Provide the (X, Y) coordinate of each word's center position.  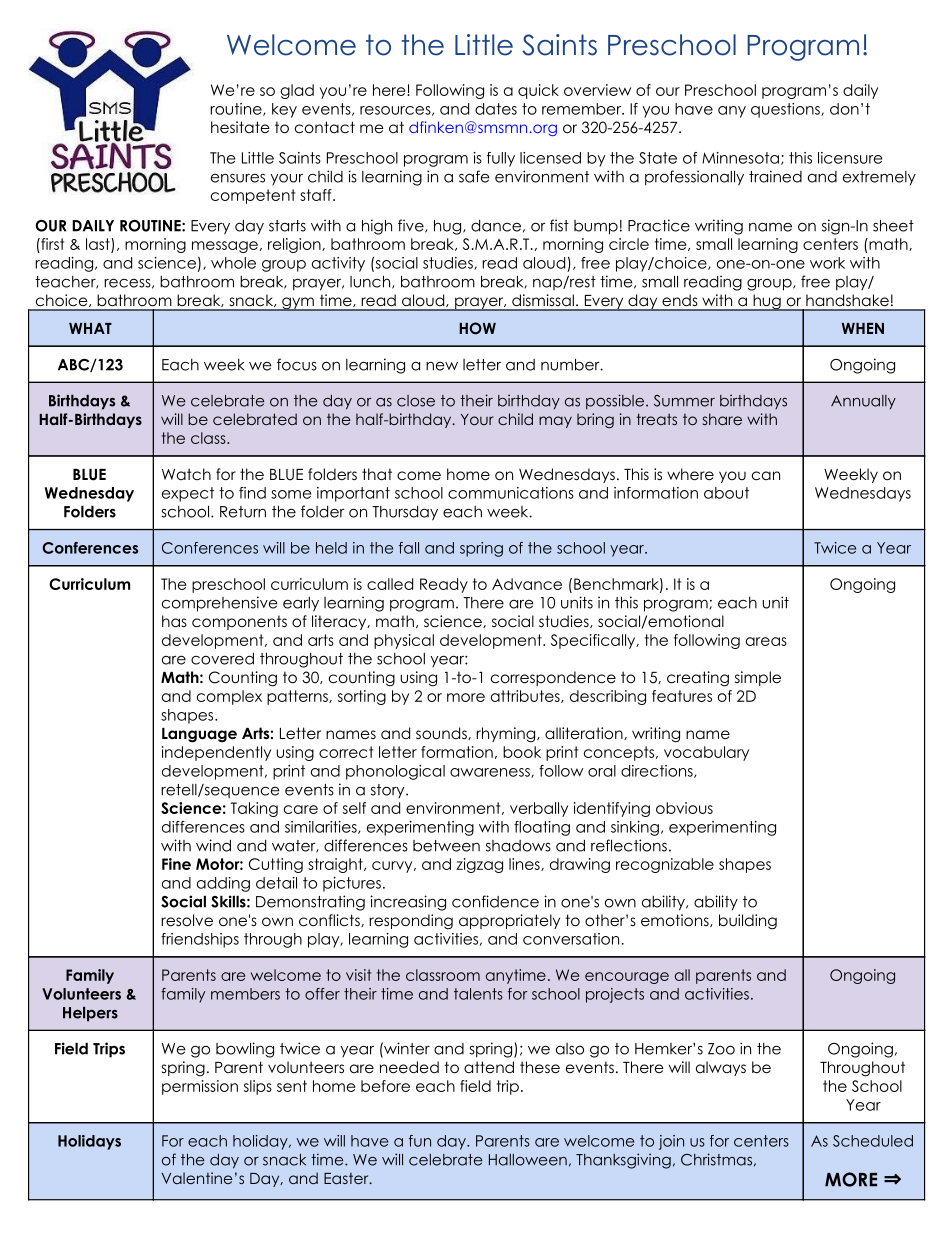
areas (766, 641)
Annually (863, 402)
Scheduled (873, 1141)
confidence (495, 901)
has (174, 621)
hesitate (240, 127)
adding (223, 884)
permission (200, 1087)
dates (496, 109)
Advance (527, 584)
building (748, 922)
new (442, 366)
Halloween (528, 1160)
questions (786, 110)
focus (297, 364)
